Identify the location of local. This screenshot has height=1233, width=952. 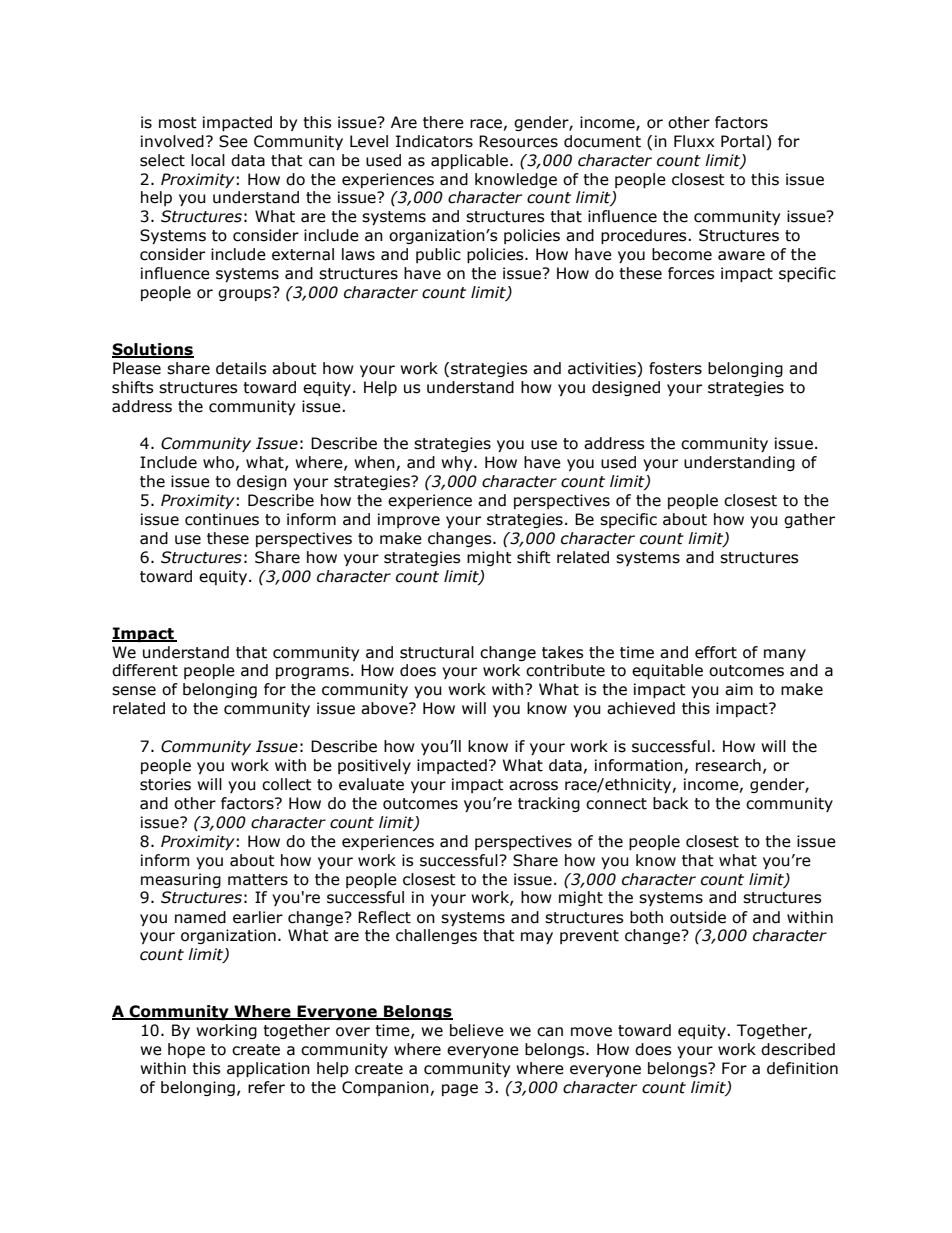
(208, 160).
